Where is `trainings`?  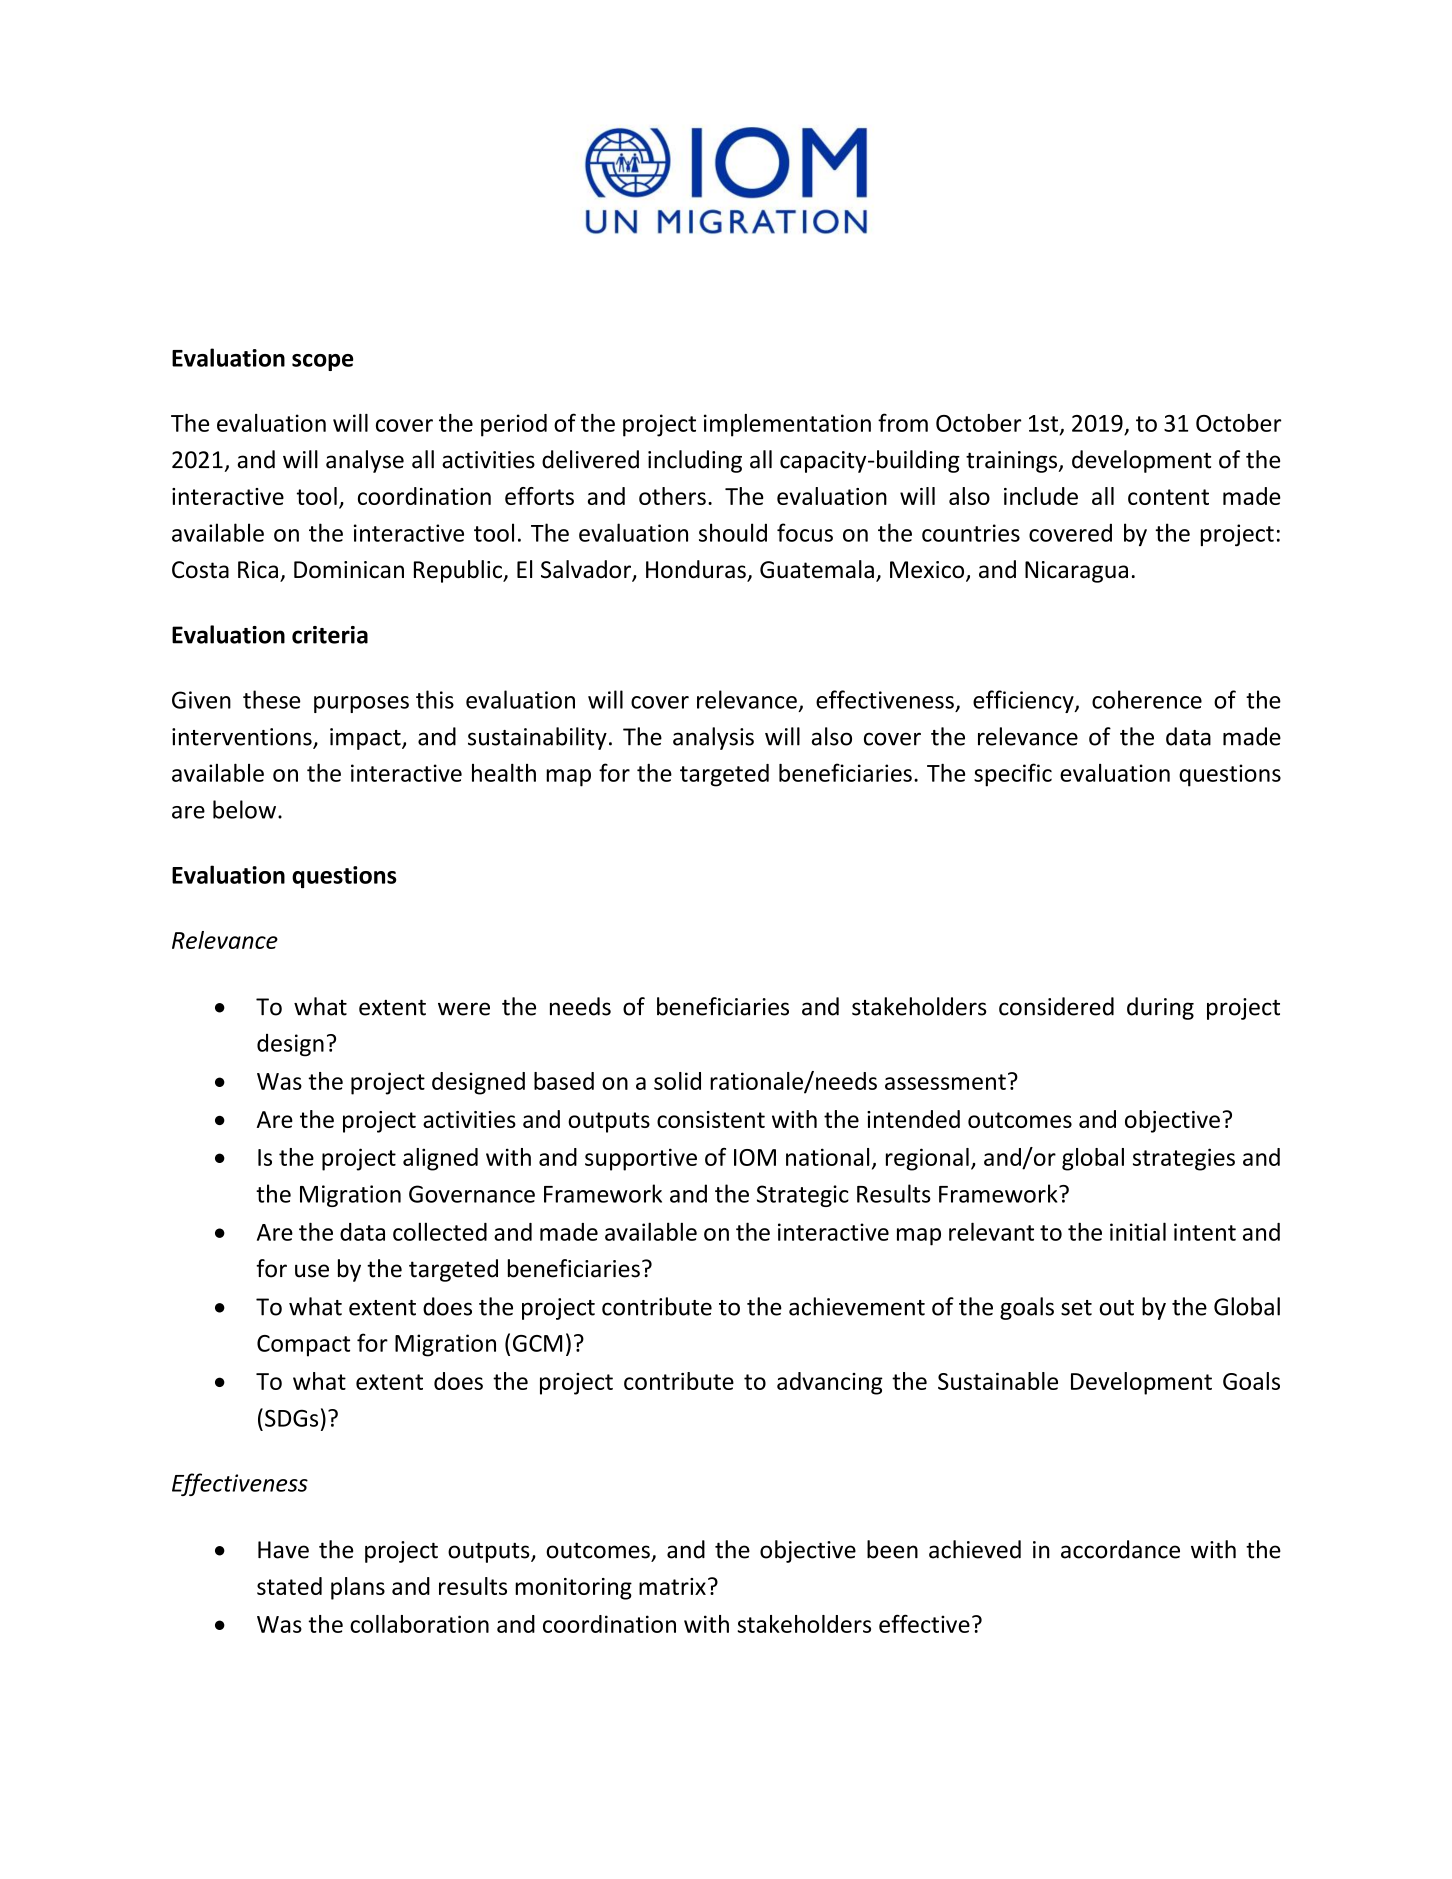 trainings is located at coordinates (1013, 462).
